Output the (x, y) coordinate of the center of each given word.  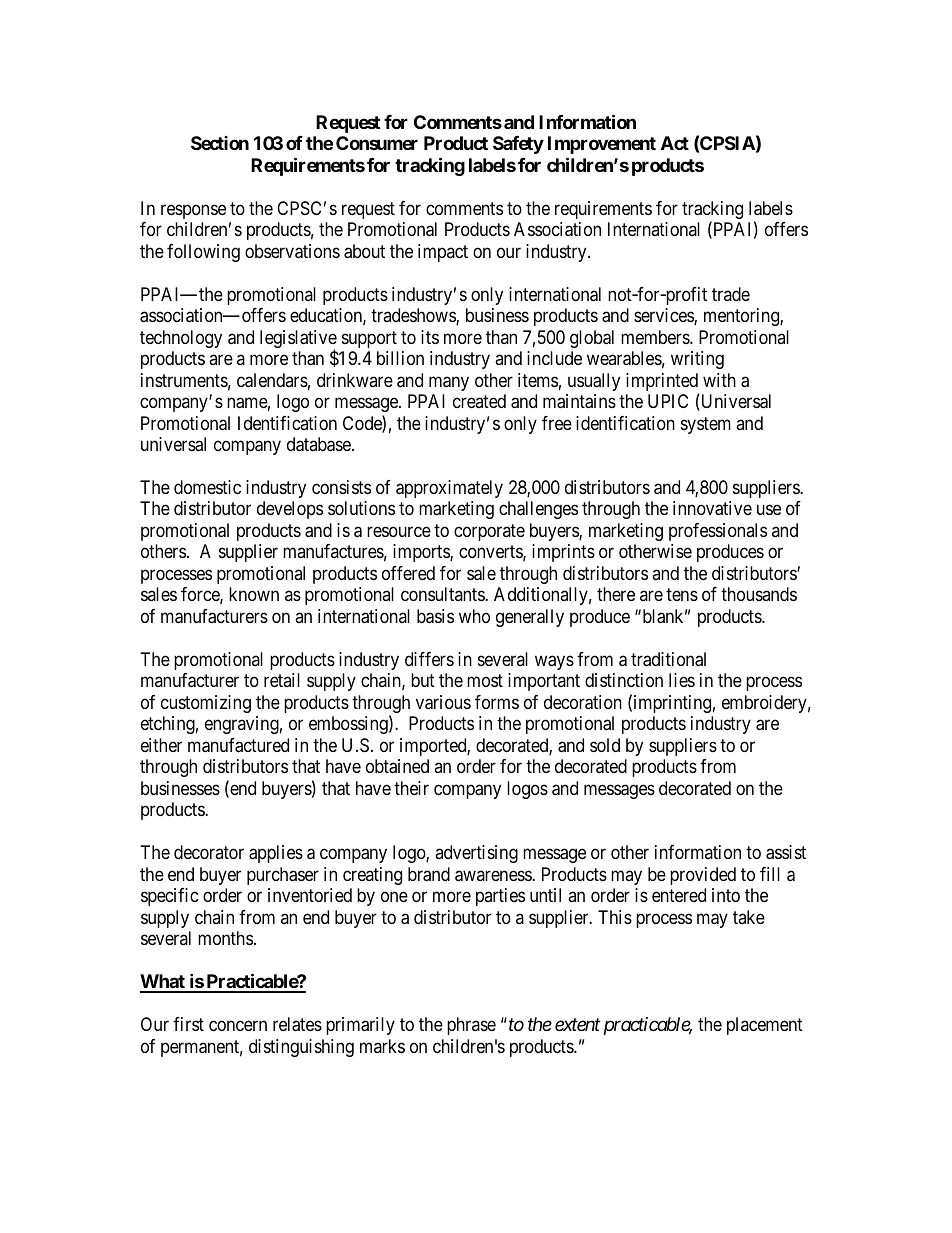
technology (181, 339)
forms (497, 702)
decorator (209, 852)
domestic (207, 487)
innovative (712, 508)
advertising (476, 854)
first (188, 1024)
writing (697, 360)
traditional (668, 659)
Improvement (602, 145)
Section (220, 143)
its (430, 337)
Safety (518, 145)
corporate (489, 532)
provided (703, 876)
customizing (206, 704)
